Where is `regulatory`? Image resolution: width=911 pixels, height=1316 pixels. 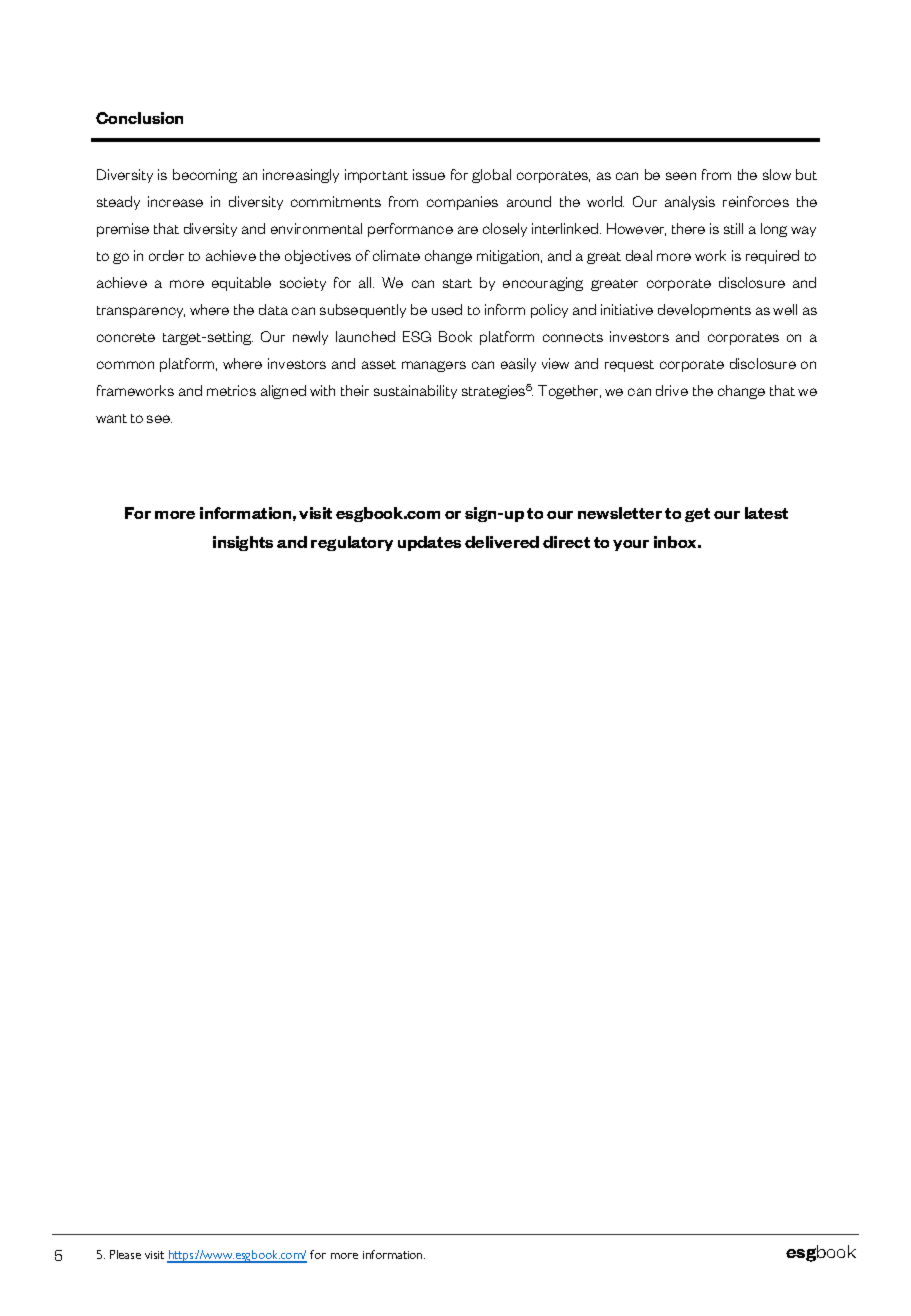 regulatory is located at coordinates (352, 543).
